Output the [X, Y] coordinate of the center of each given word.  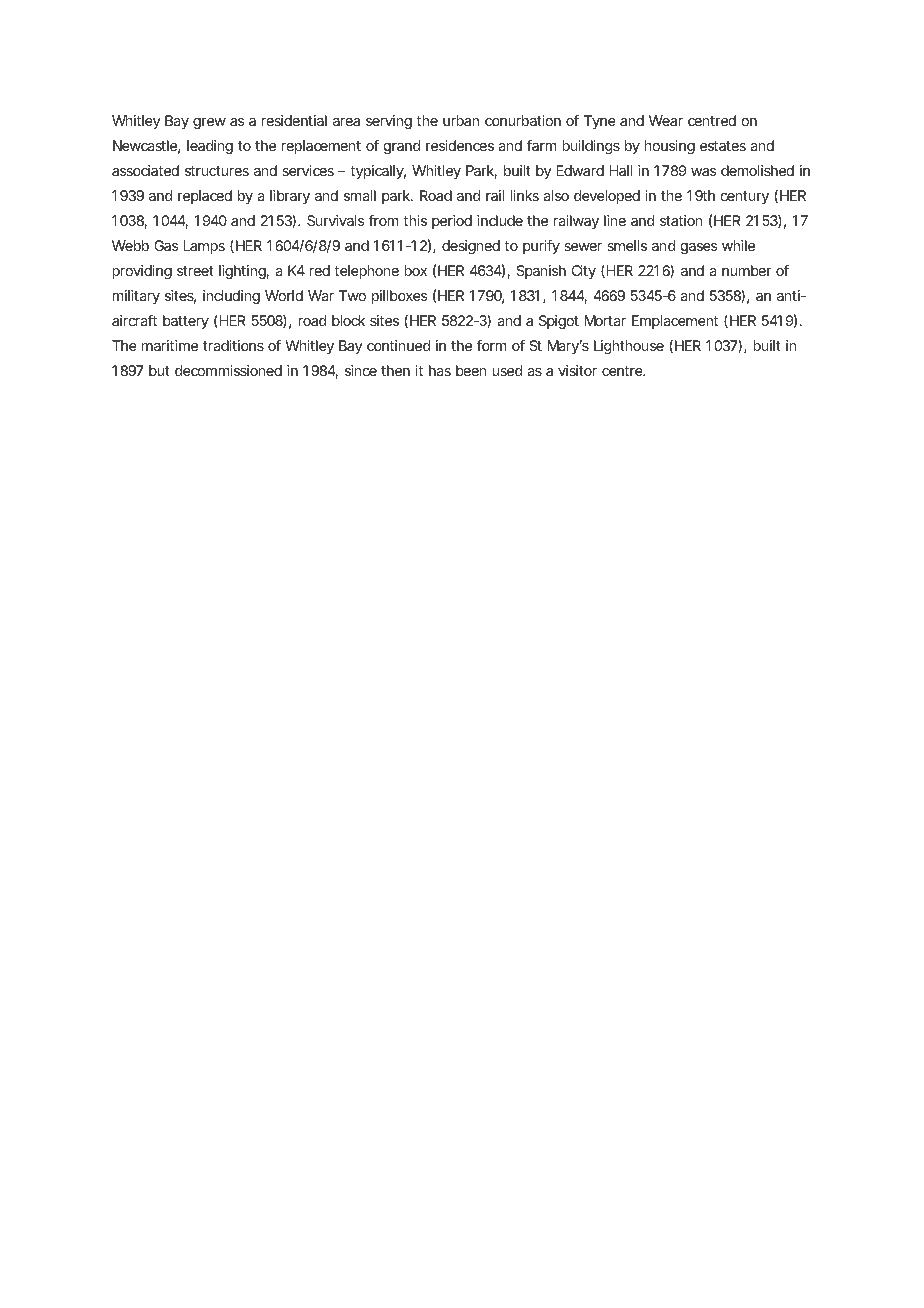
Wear [666, 120]
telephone [366, 272]
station [681, 220]
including [231, 297]
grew [209, 123]
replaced [205, 197]
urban [461, 120]
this [415, 220]
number [747, 270]
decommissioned [228, 370]
